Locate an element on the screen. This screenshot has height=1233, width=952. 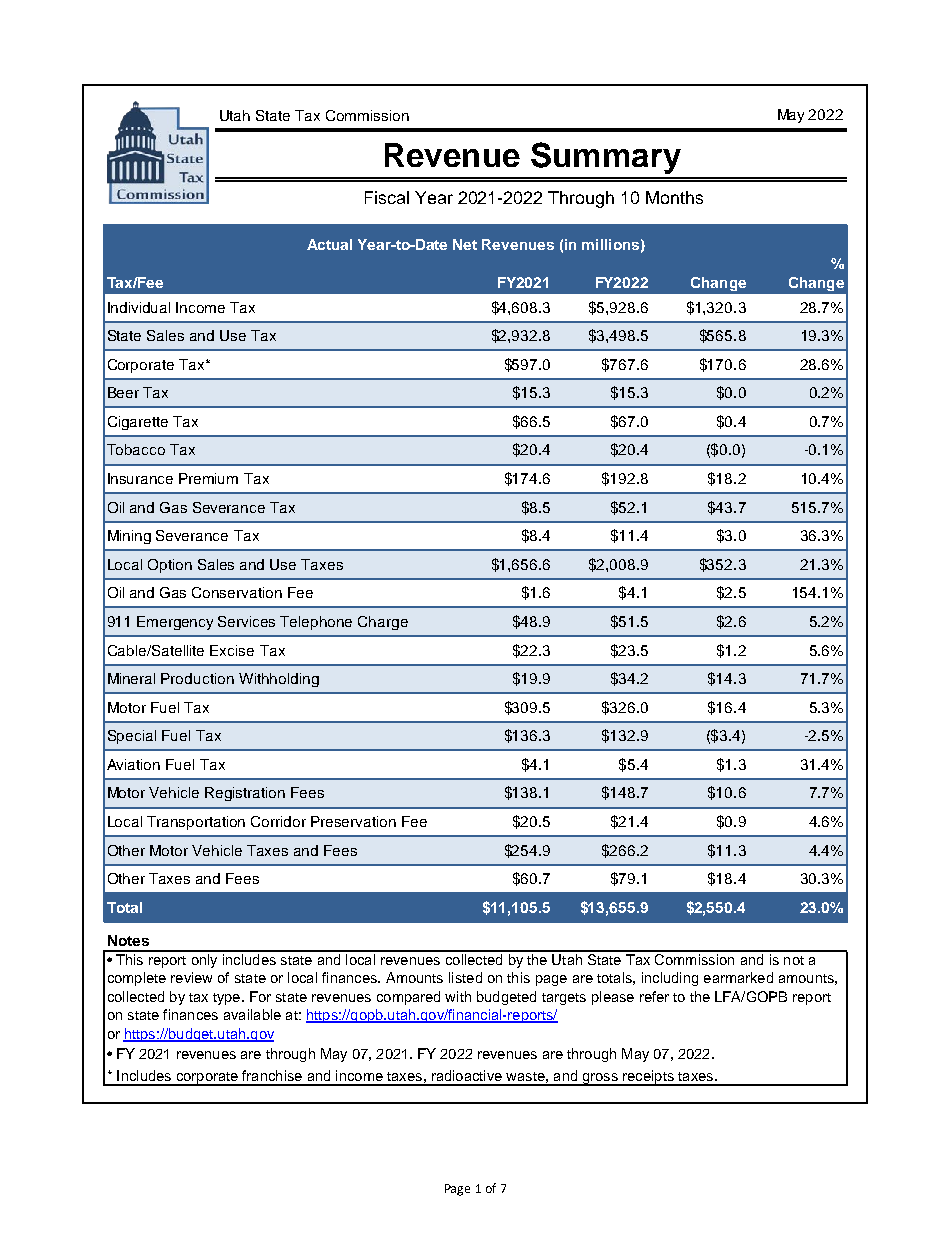
Actual is located at coordinates (329, 244).
